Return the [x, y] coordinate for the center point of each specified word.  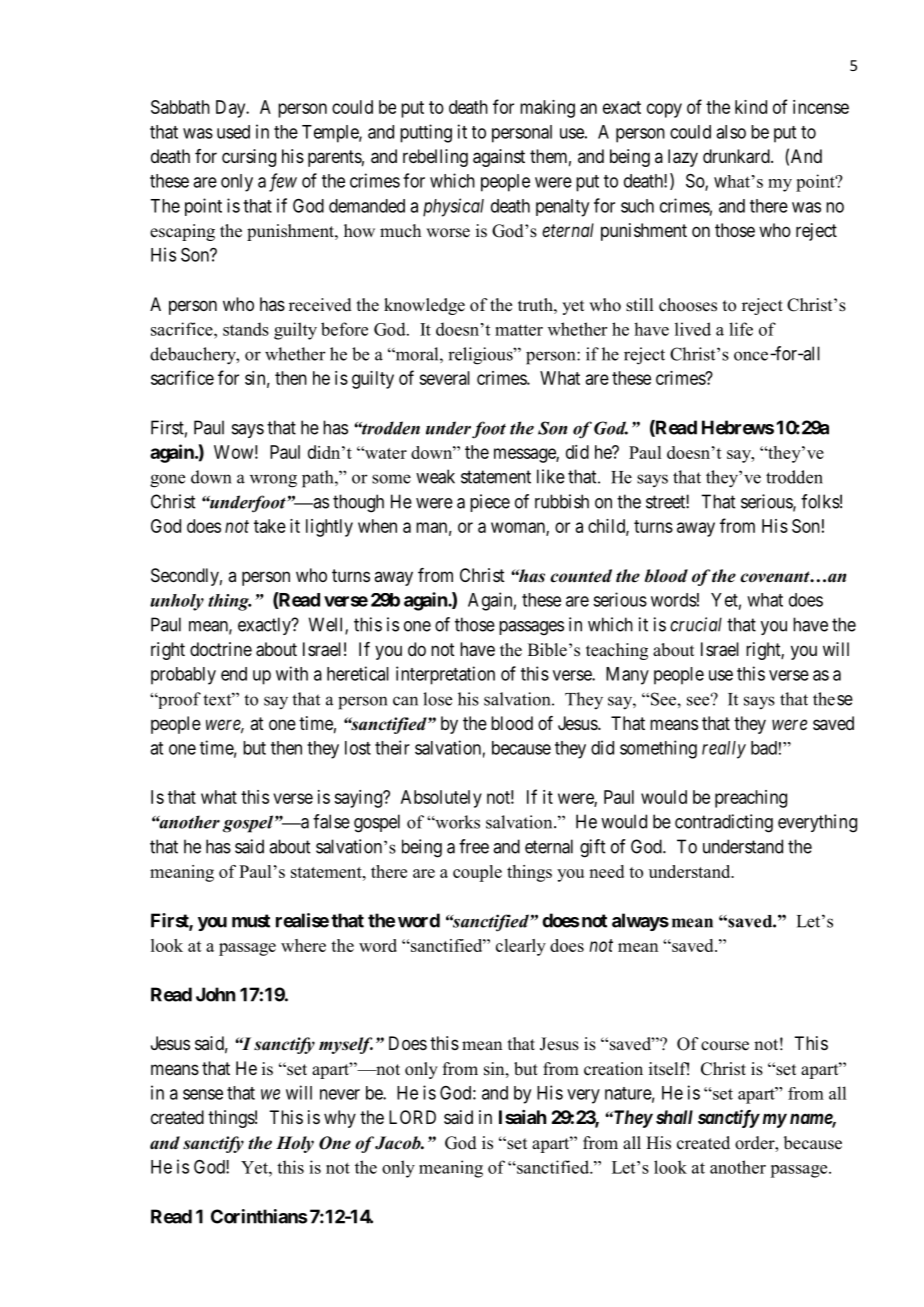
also [731, 132]
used [233, 132]
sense [203, 1094]
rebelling [435, 158]
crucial [696, 624]
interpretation [445, 675]
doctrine [221, 649]
